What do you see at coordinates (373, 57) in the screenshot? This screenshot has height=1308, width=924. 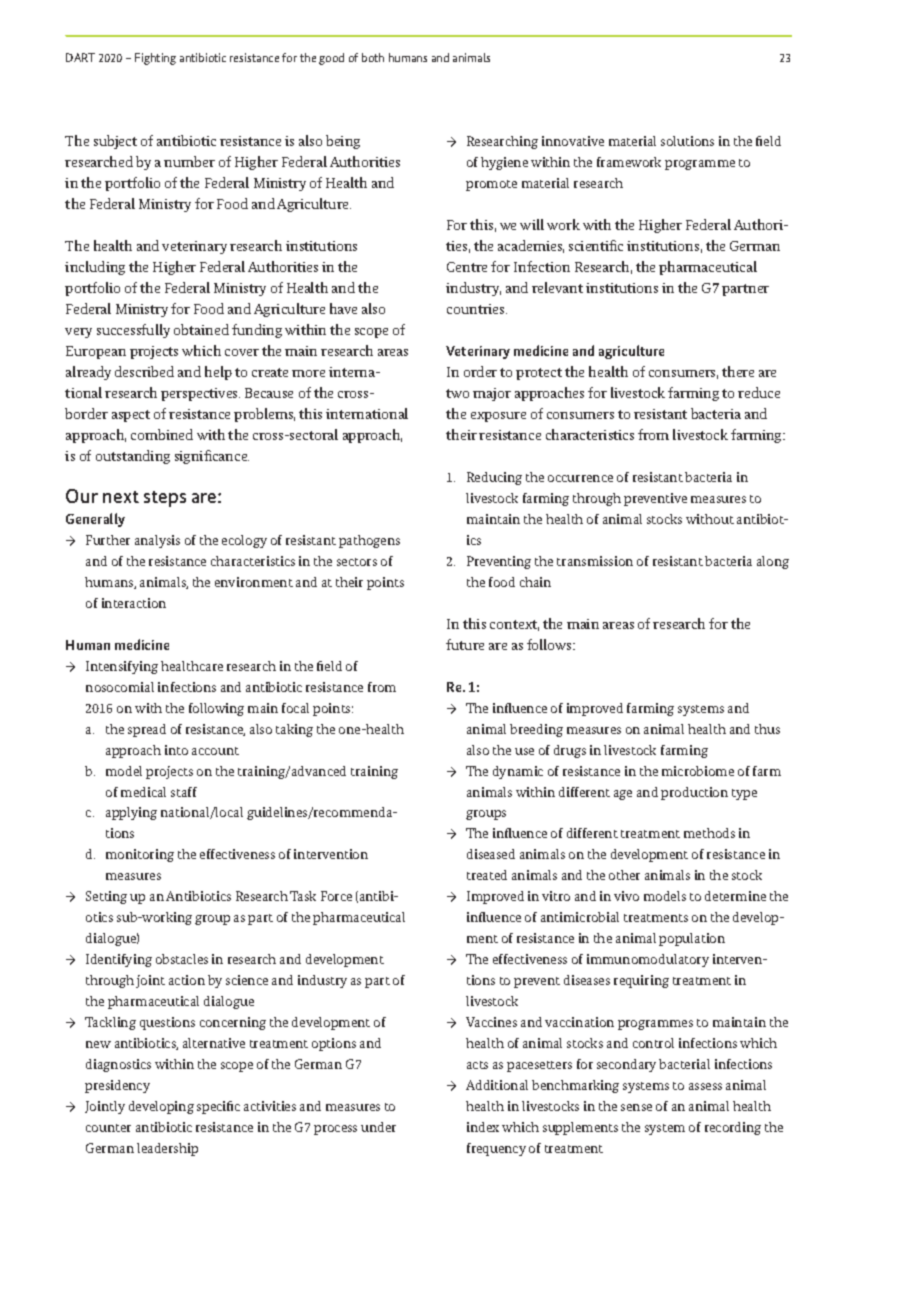 I see `both` at bounding box center [373, 57].
